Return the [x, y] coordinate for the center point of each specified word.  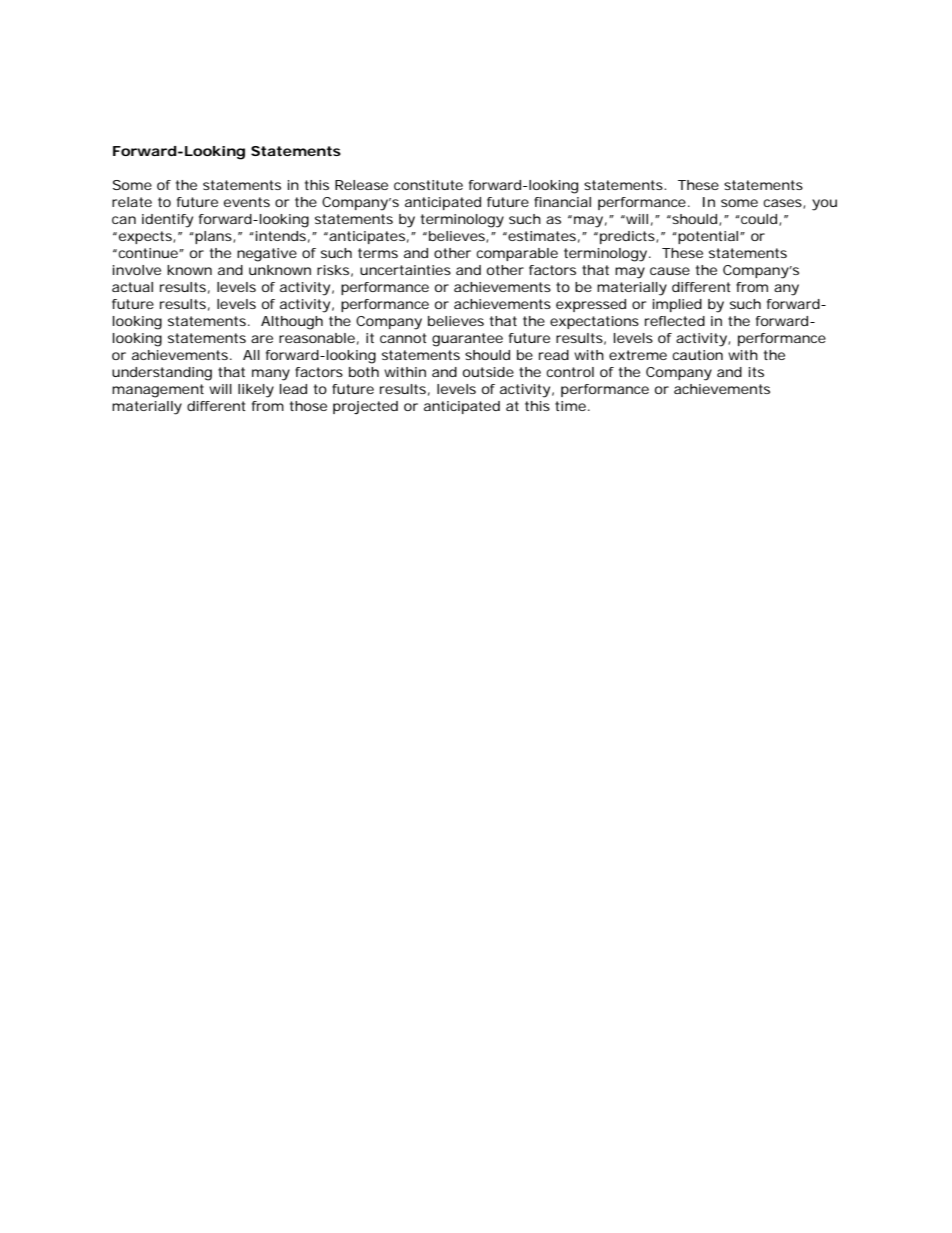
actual [132, 287]
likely [256, 391]
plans [213, 237]
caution [697, 355]
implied [677, 305]
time [570, 406]
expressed [591, 305]
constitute [428, 185]
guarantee [467, 340]
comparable [517, 254]
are [262, 339]
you [824, 205]
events [247, 202]
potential [707, 237]
